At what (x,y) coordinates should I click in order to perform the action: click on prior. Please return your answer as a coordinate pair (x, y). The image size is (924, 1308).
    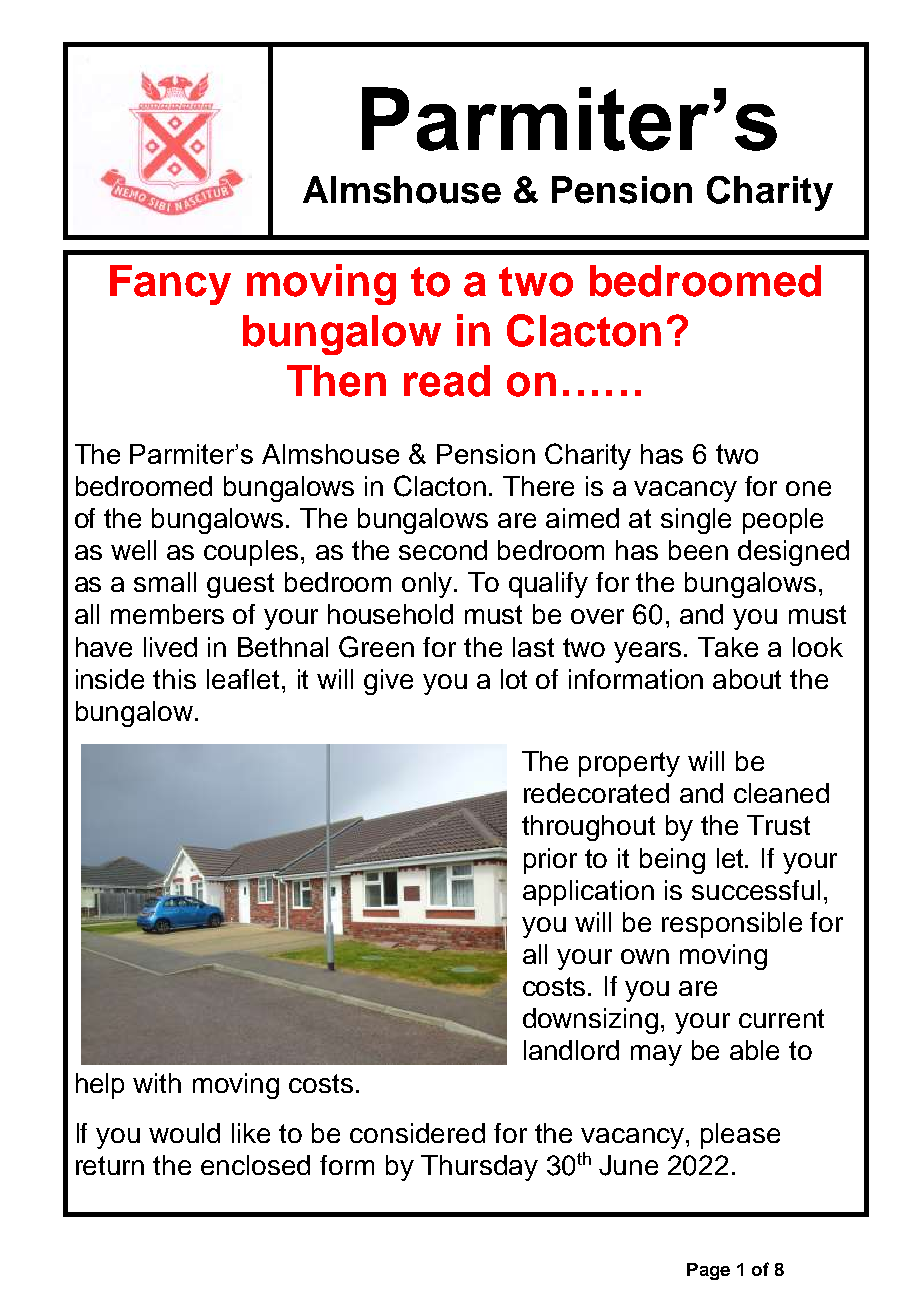
    Looking at the image, I should click on (550, 861).
